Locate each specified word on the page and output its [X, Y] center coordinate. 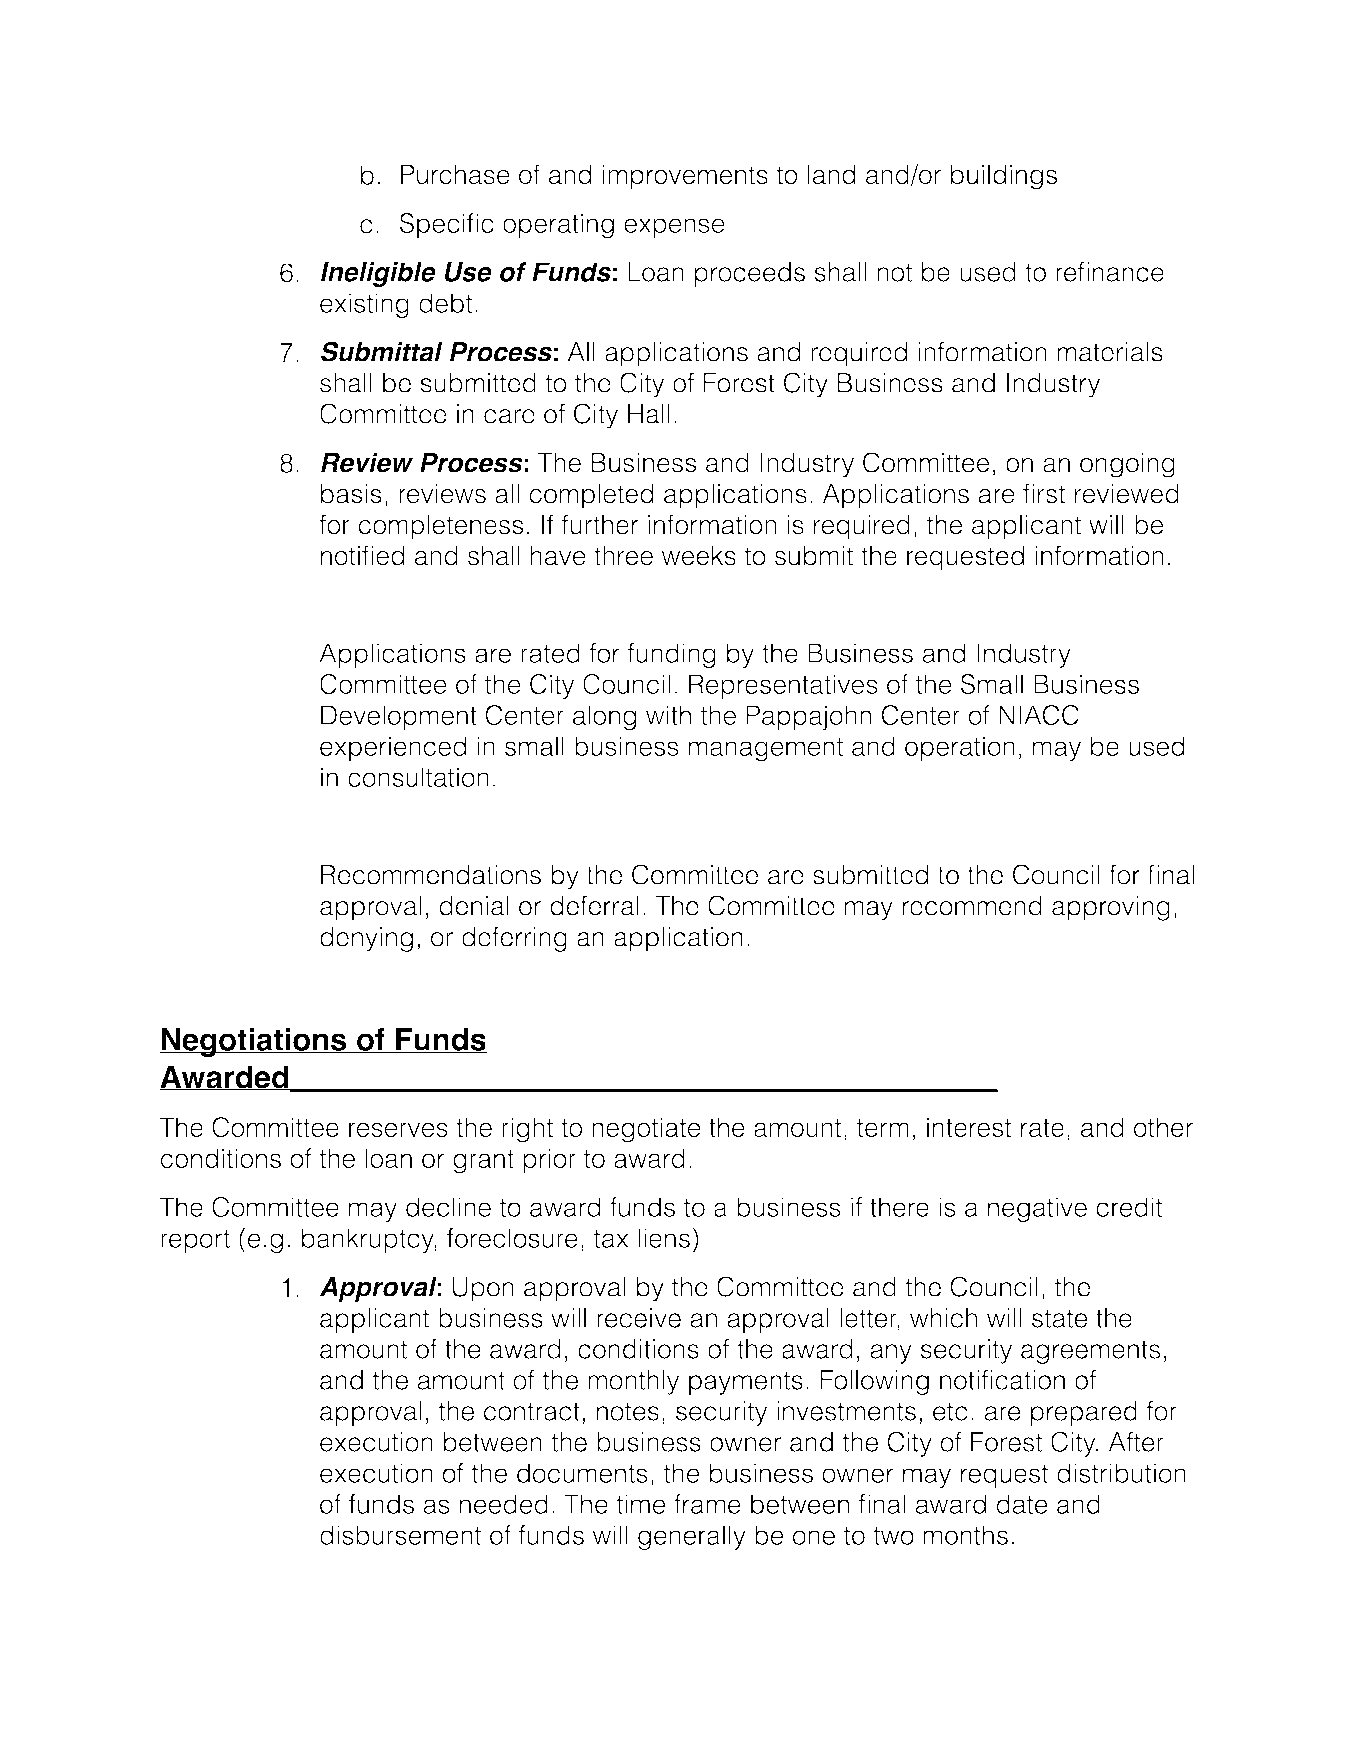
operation [960, 748]
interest [969, 1127]
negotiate [646, 1130]
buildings [1004, 177]
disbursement [400, 1535]
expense [674, 228]
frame [707, 1504]
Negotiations [254, 1042]
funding [672, 655]
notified [362, 555]
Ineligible [378, 274]
